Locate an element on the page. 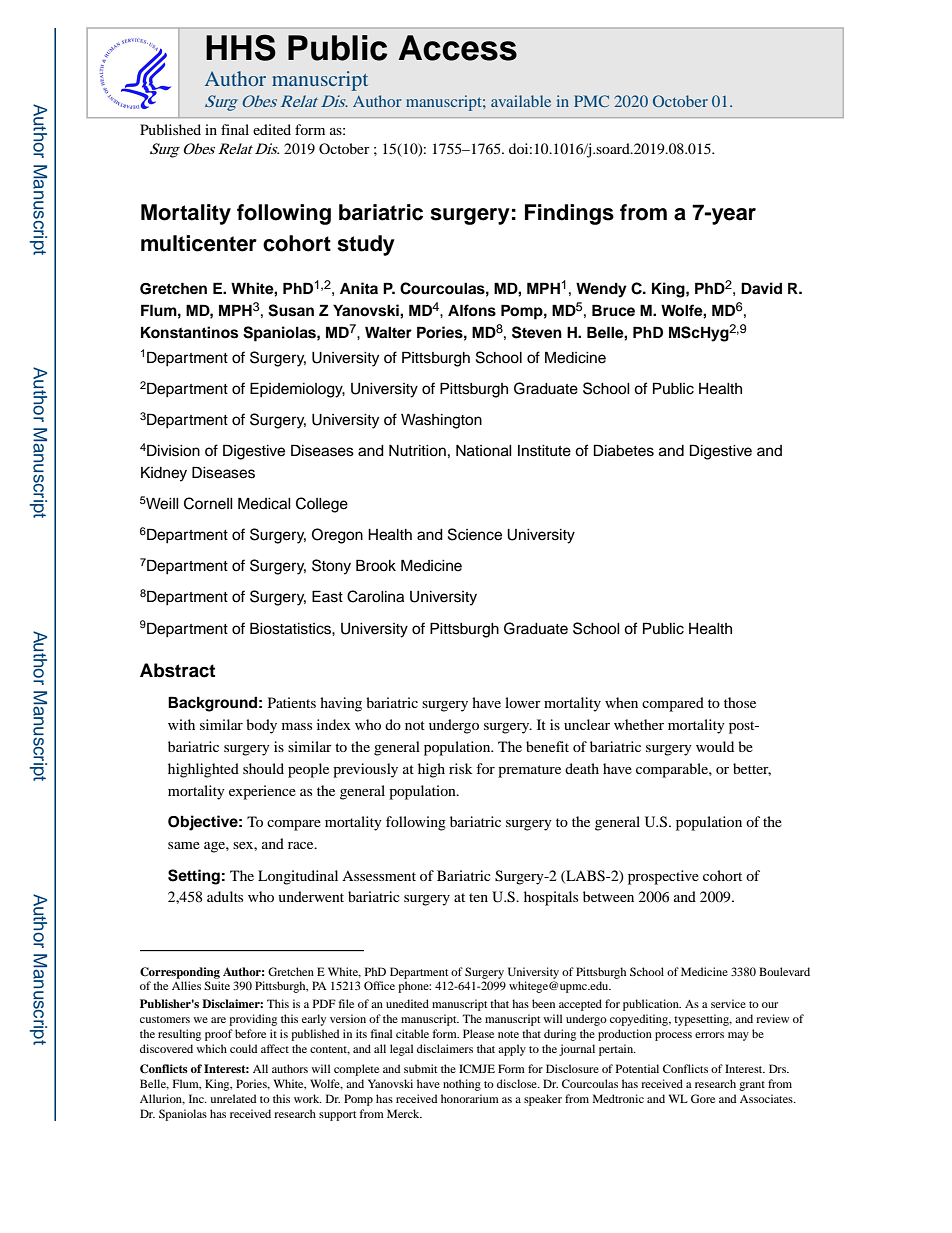 The height and width of the image is (1233, 952). Access is located at coordinates (457, 48).
